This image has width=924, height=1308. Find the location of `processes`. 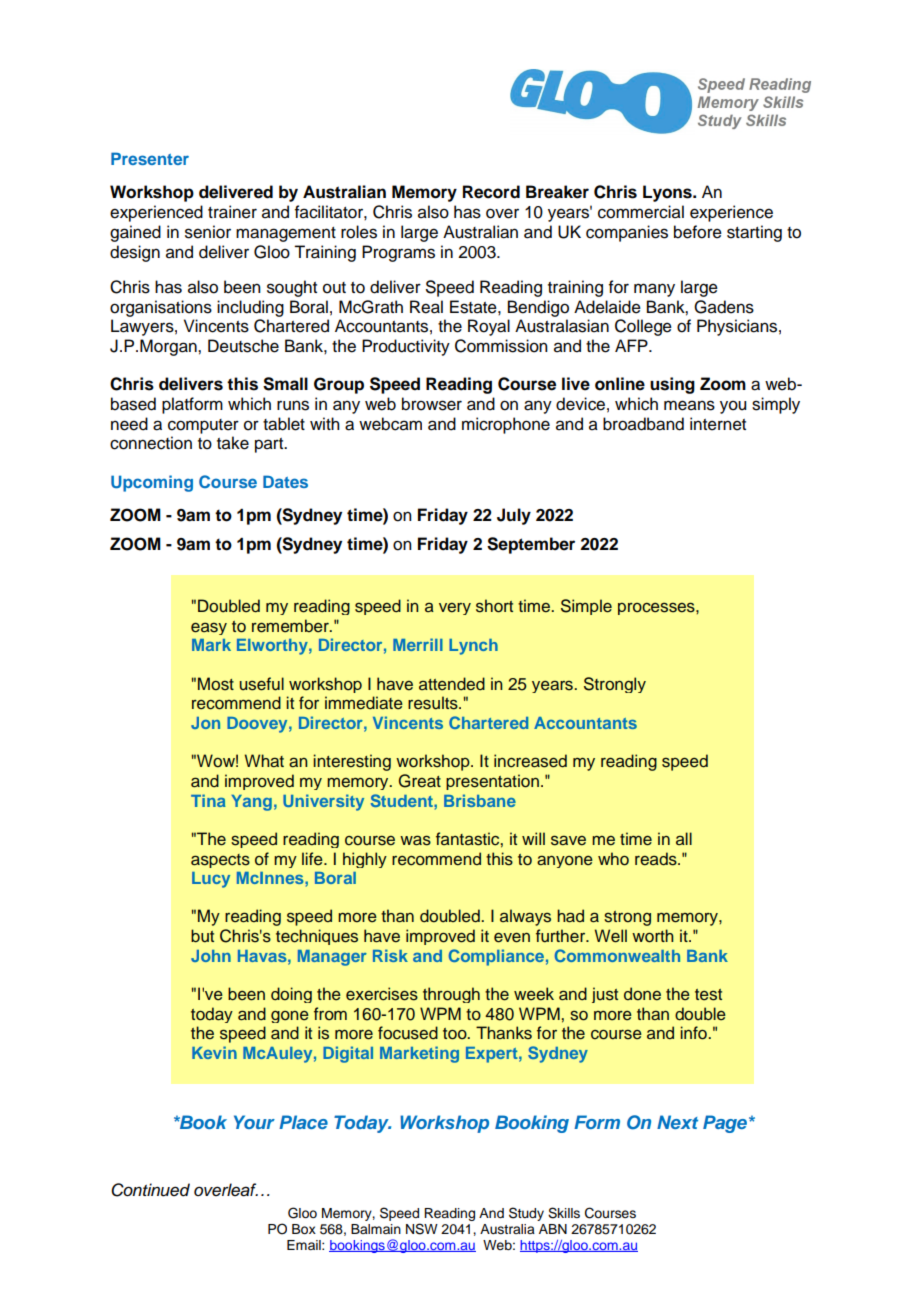

processes is located at coordinates (657, 608).
